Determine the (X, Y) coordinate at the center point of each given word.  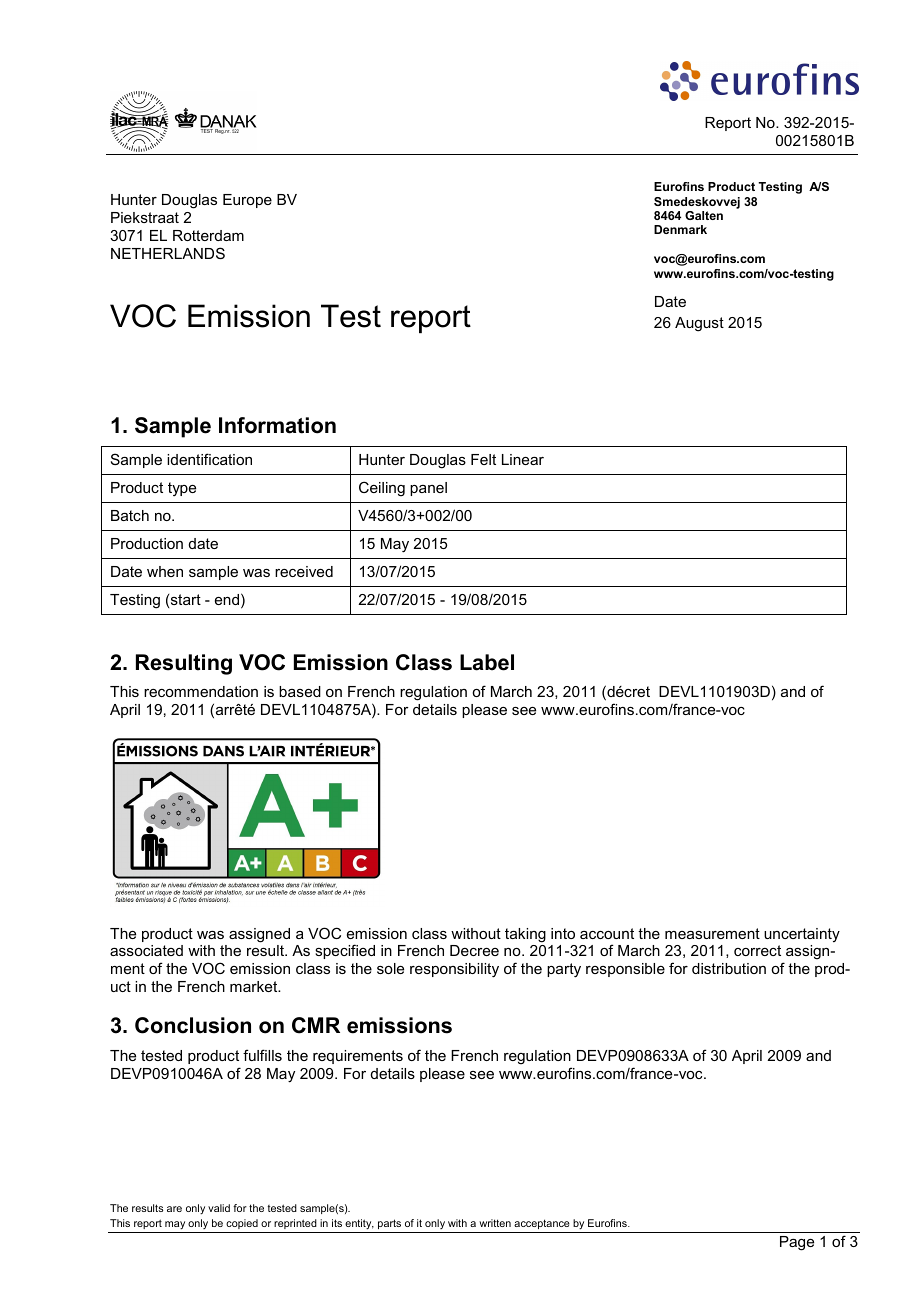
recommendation (201, 691)
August (699, 324)
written (495, 1223)
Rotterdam (208, 235)
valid (219, 1208)
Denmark (680, 229)
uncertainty (802, 935)
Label (487, 662)
